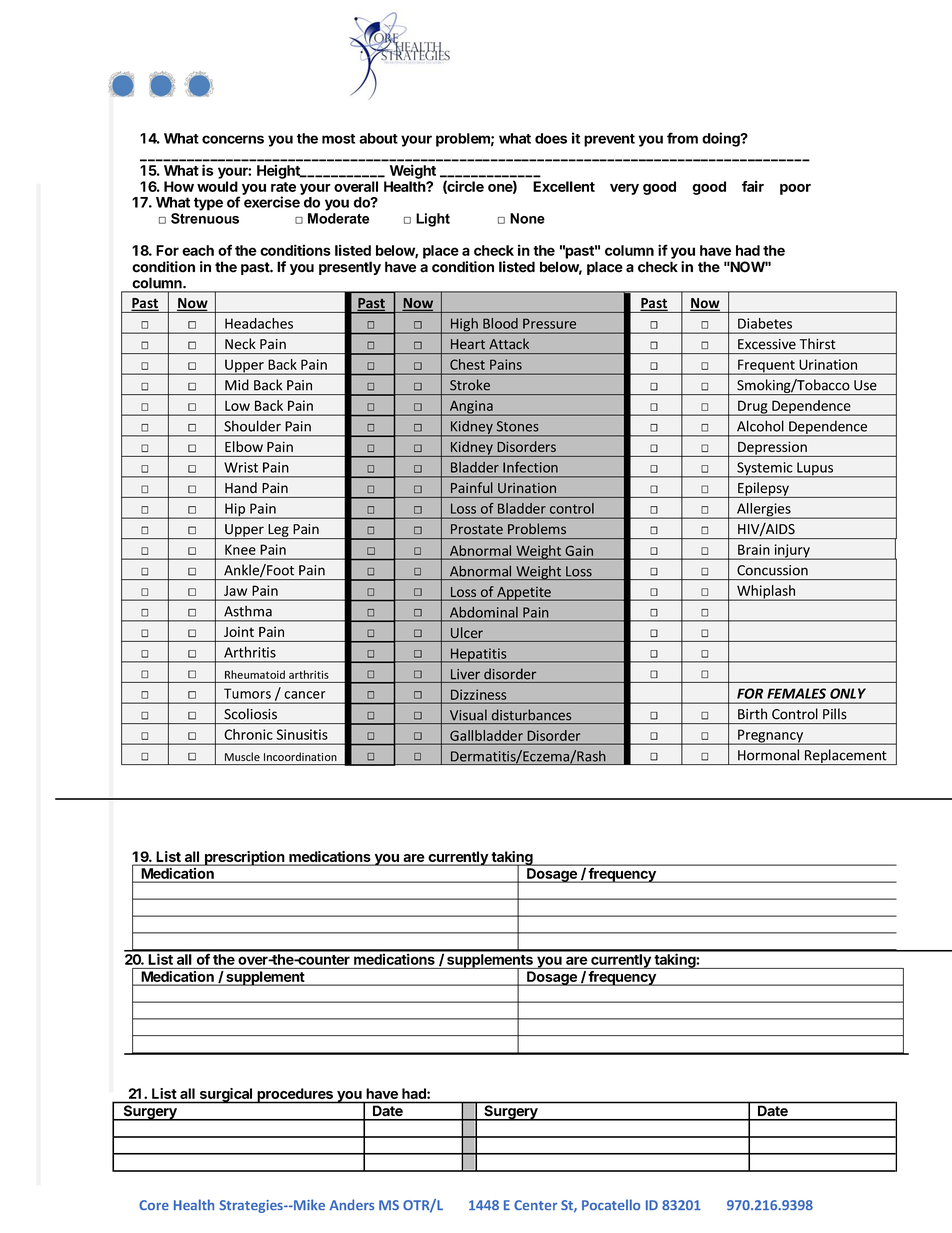 Image resolution: width=952 pixels, height=1233 pixels. What do you see at coordinates (770, 737) in the page?
I see `Pregnancy` at bounding box center [770, 737].
